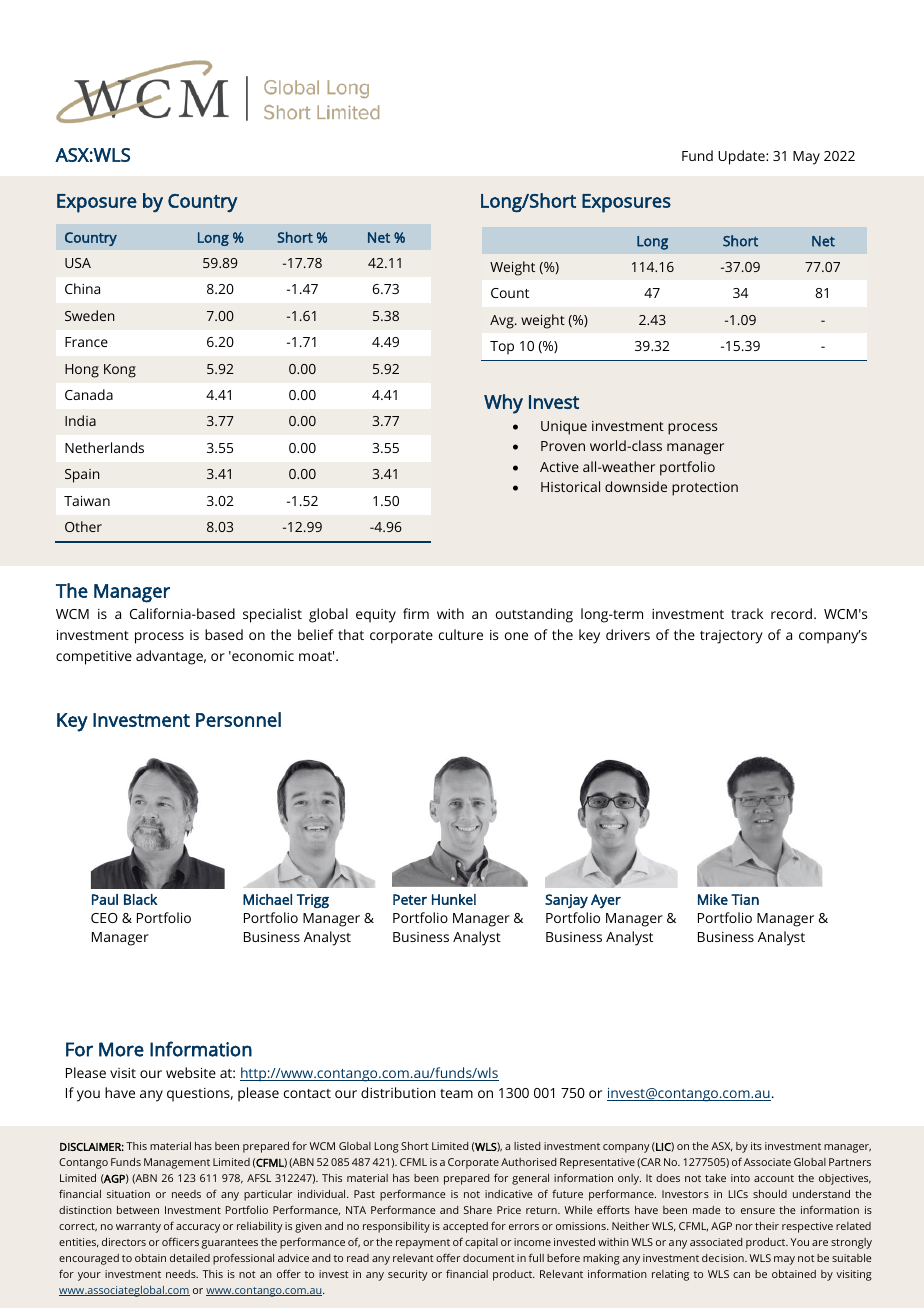 This screenshot has width=924, height=1308. I want to click on culture, so click(461, 634).
